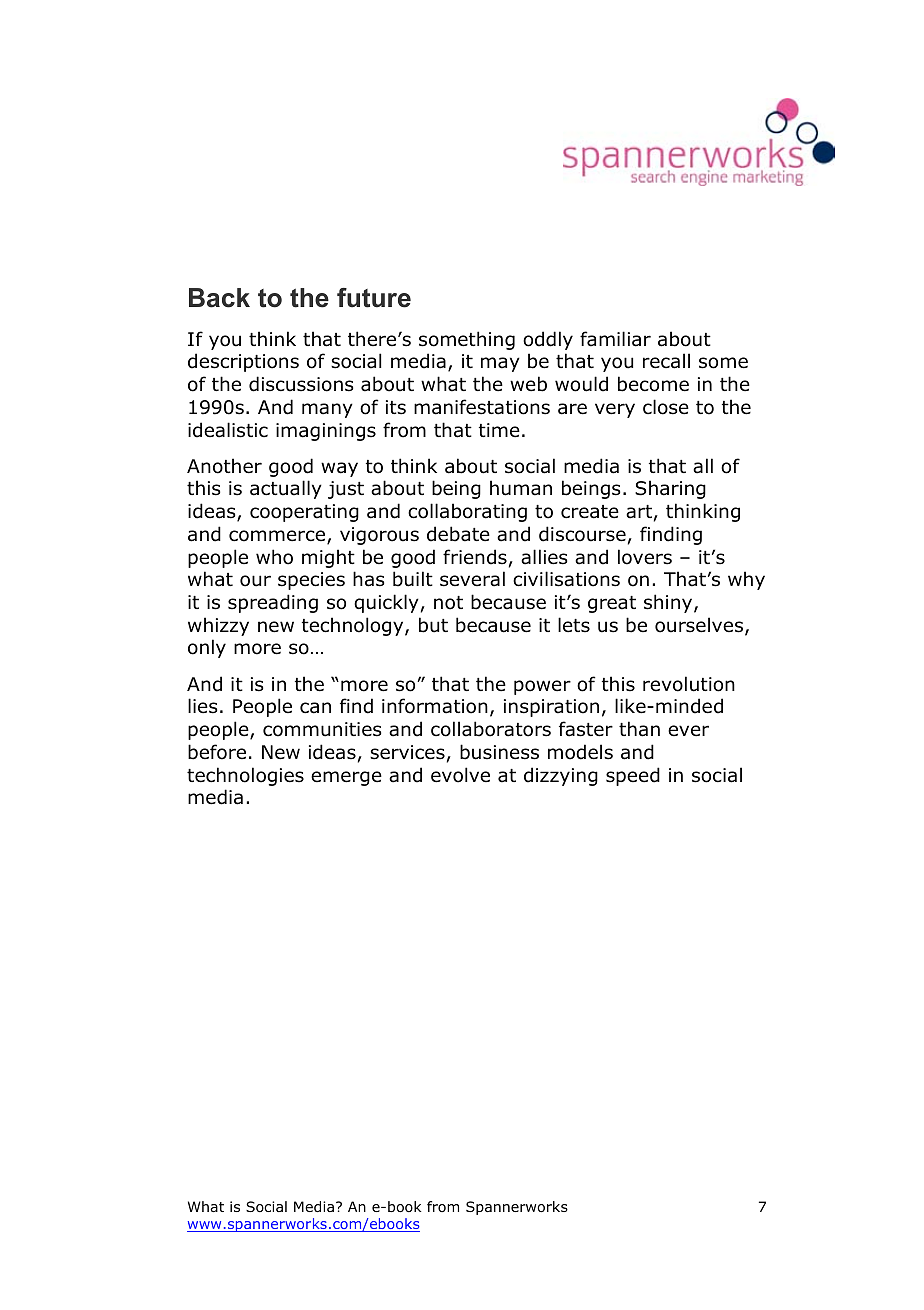 This image has width=924, height=1310. What do you see at coordinates (245, 776) in the image?
I see `technologies` at bounding box center [245, 776].
